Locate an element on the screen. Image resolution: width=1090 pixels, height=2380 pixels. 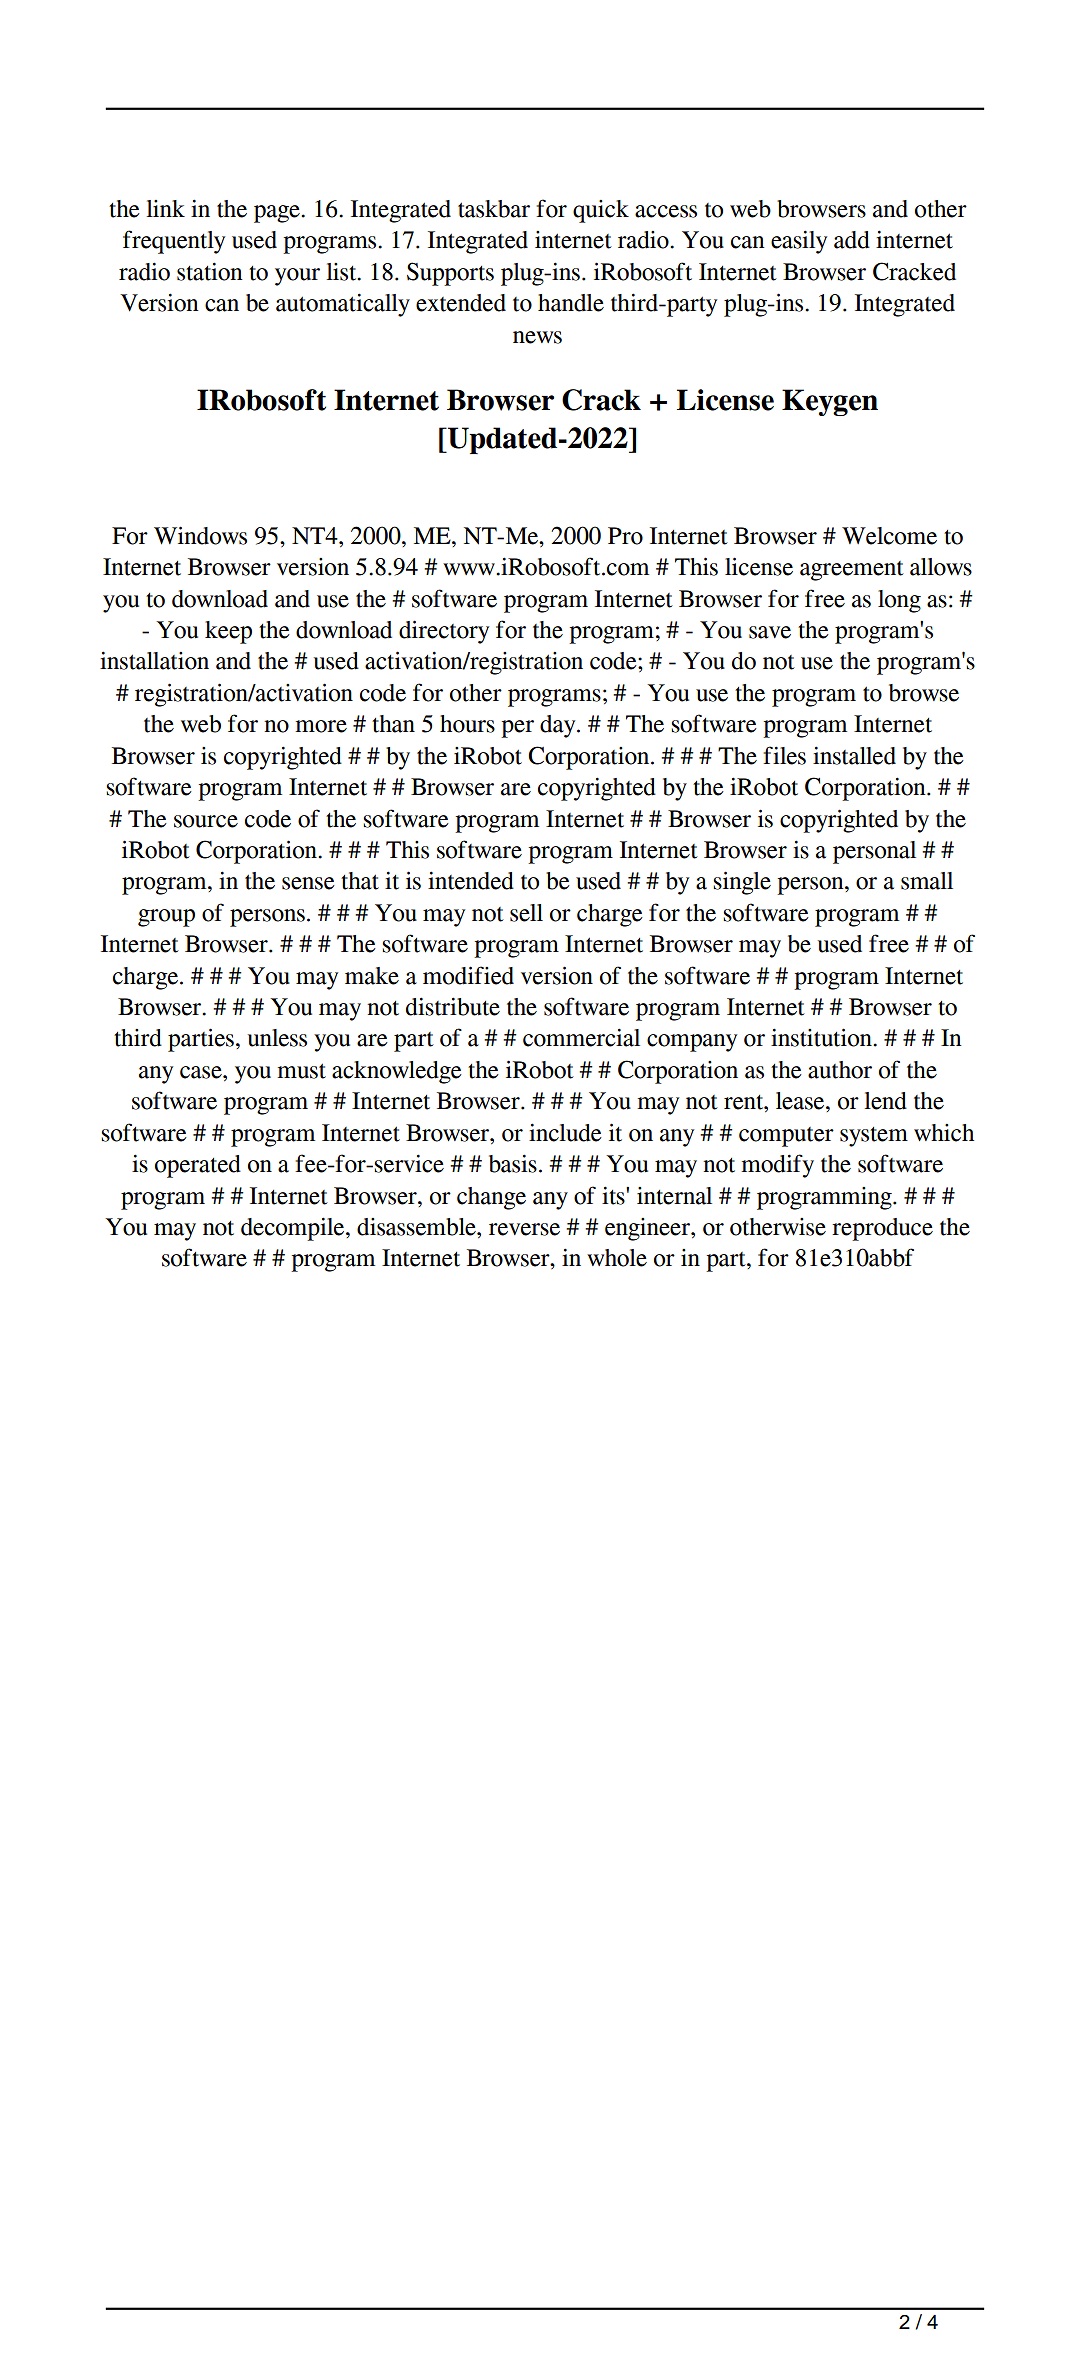
institution is located at coordinates (822, 1037).
